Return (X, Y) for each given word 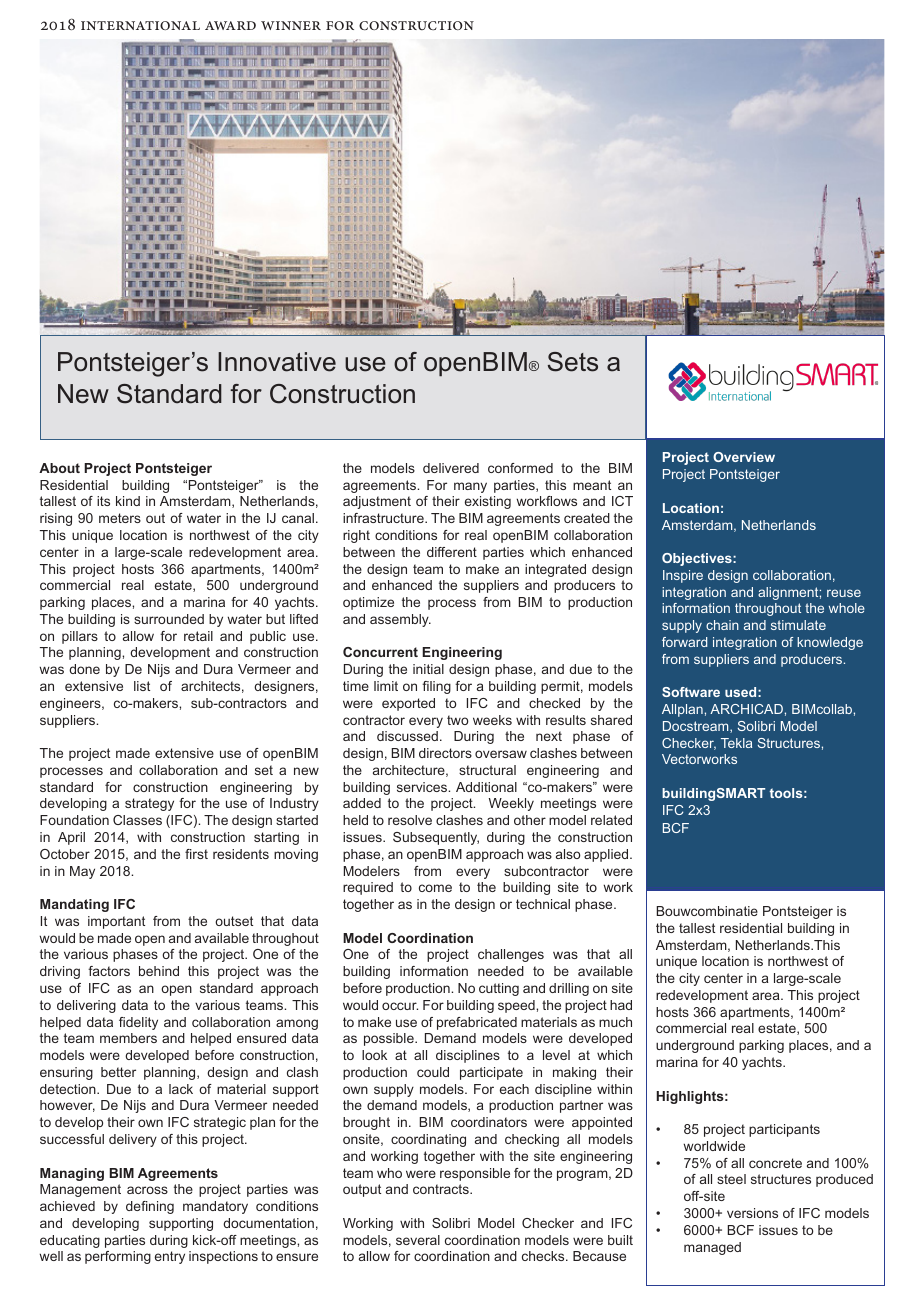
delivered (451, 468)
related (611, 820)
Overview (744, 457)
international (140, 25)
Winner (291, 25)
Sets (573, 362)
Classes (137, 820)
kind (128, 501)
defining (150, 1207)
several (418, 1240)
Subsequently (436, 838)
